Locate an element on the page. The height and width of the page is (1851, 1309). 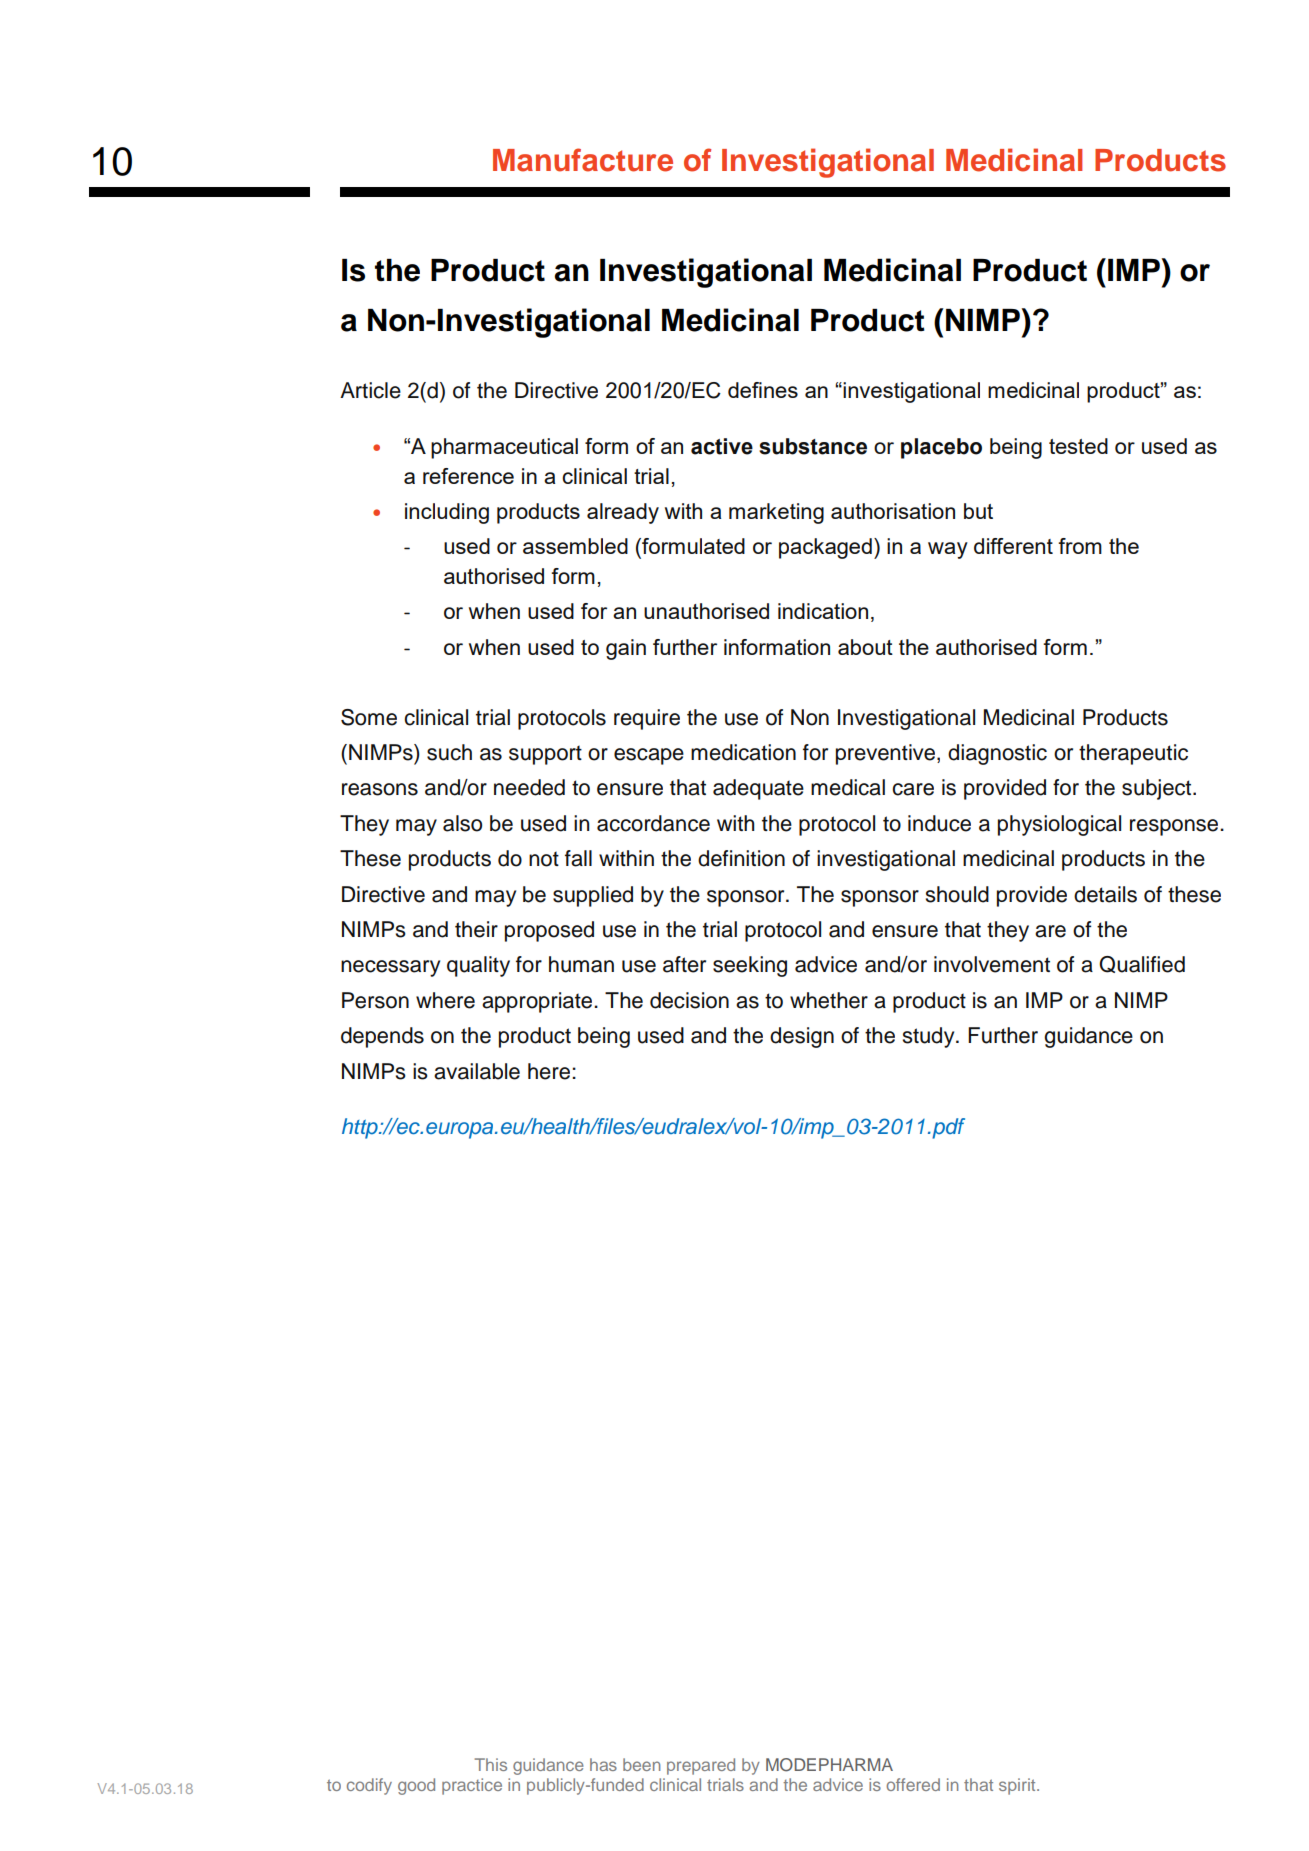
defines is located at coordinates (763, 390).
